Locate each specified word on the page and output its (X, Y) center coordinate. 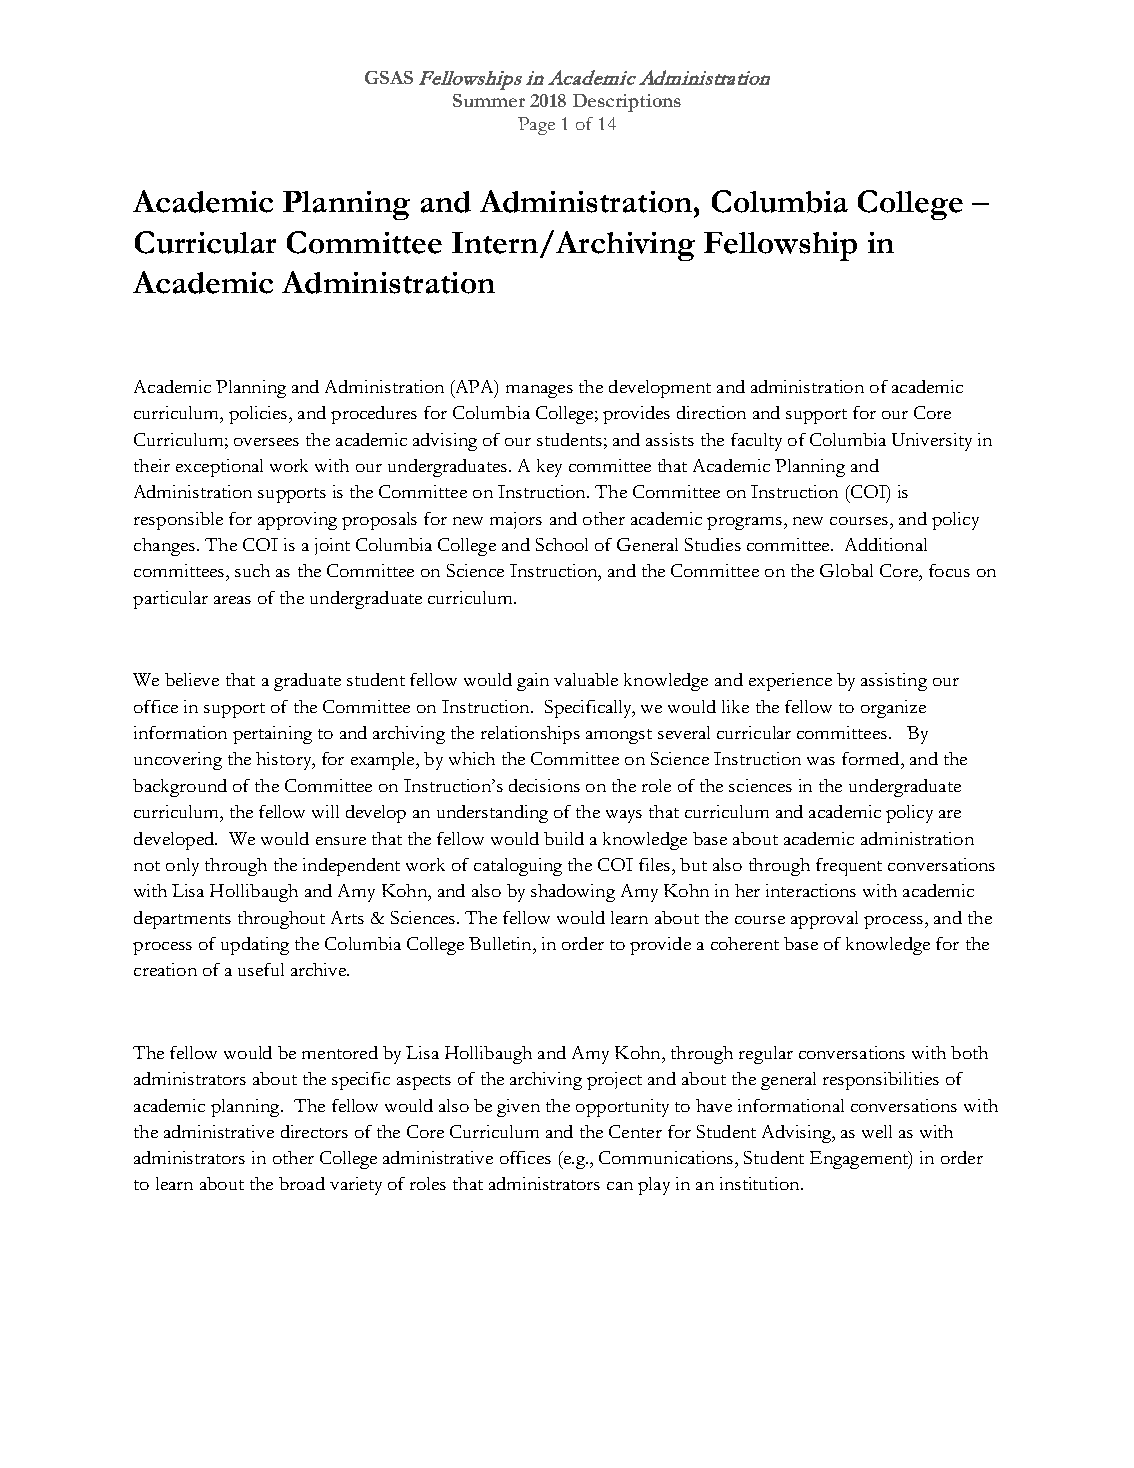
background (180, 788)
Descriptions (627, 103)
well (877, 1131)
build (564, 838)
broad (302, 1183)
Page (536, 126)
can (620, 1186)
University (932, 442)
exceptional (219, 468)
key (549, 468)
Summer (489, 100)
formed (872, 758)
